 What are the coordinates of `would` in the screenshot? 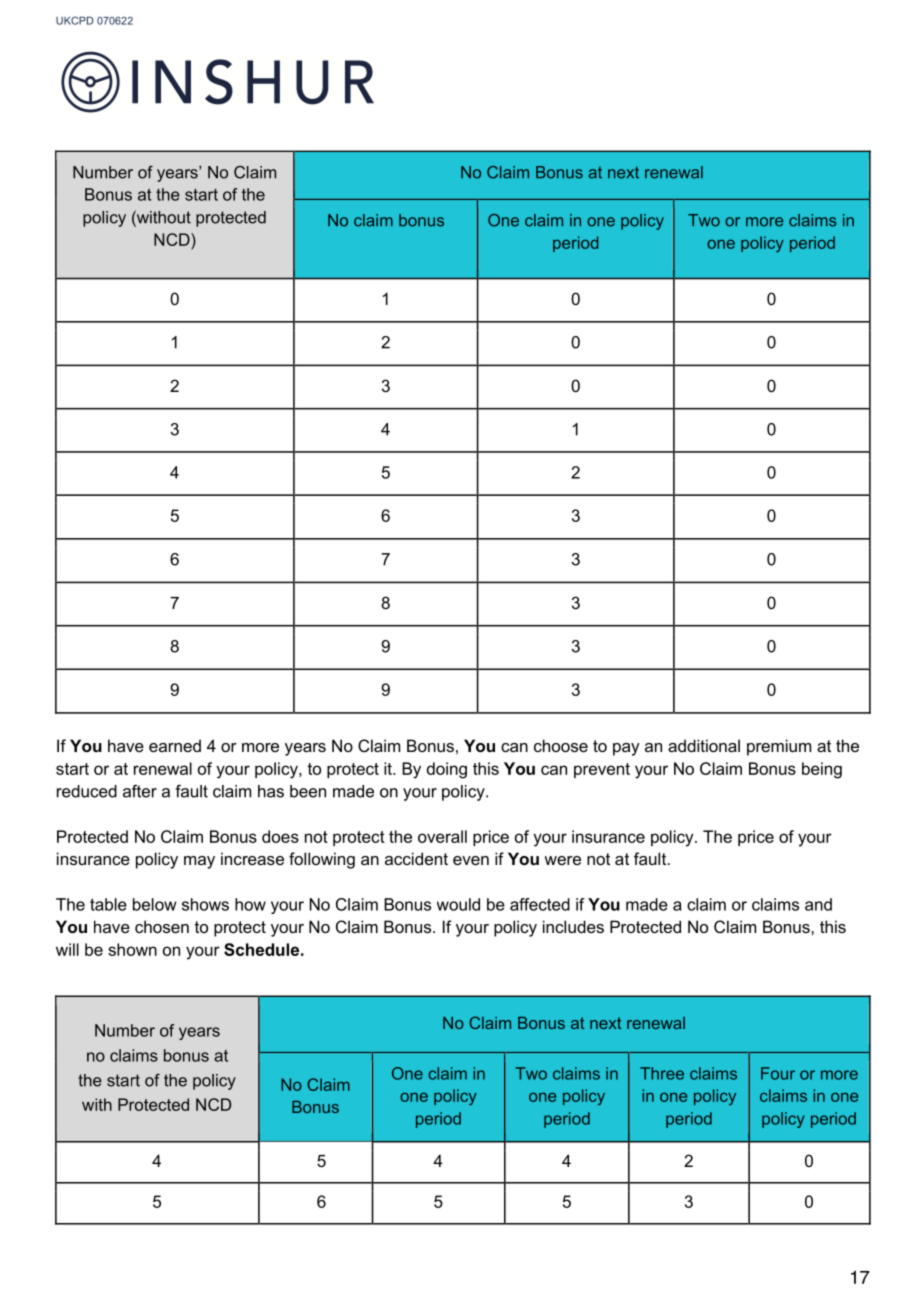 It's located at (458, 904).
